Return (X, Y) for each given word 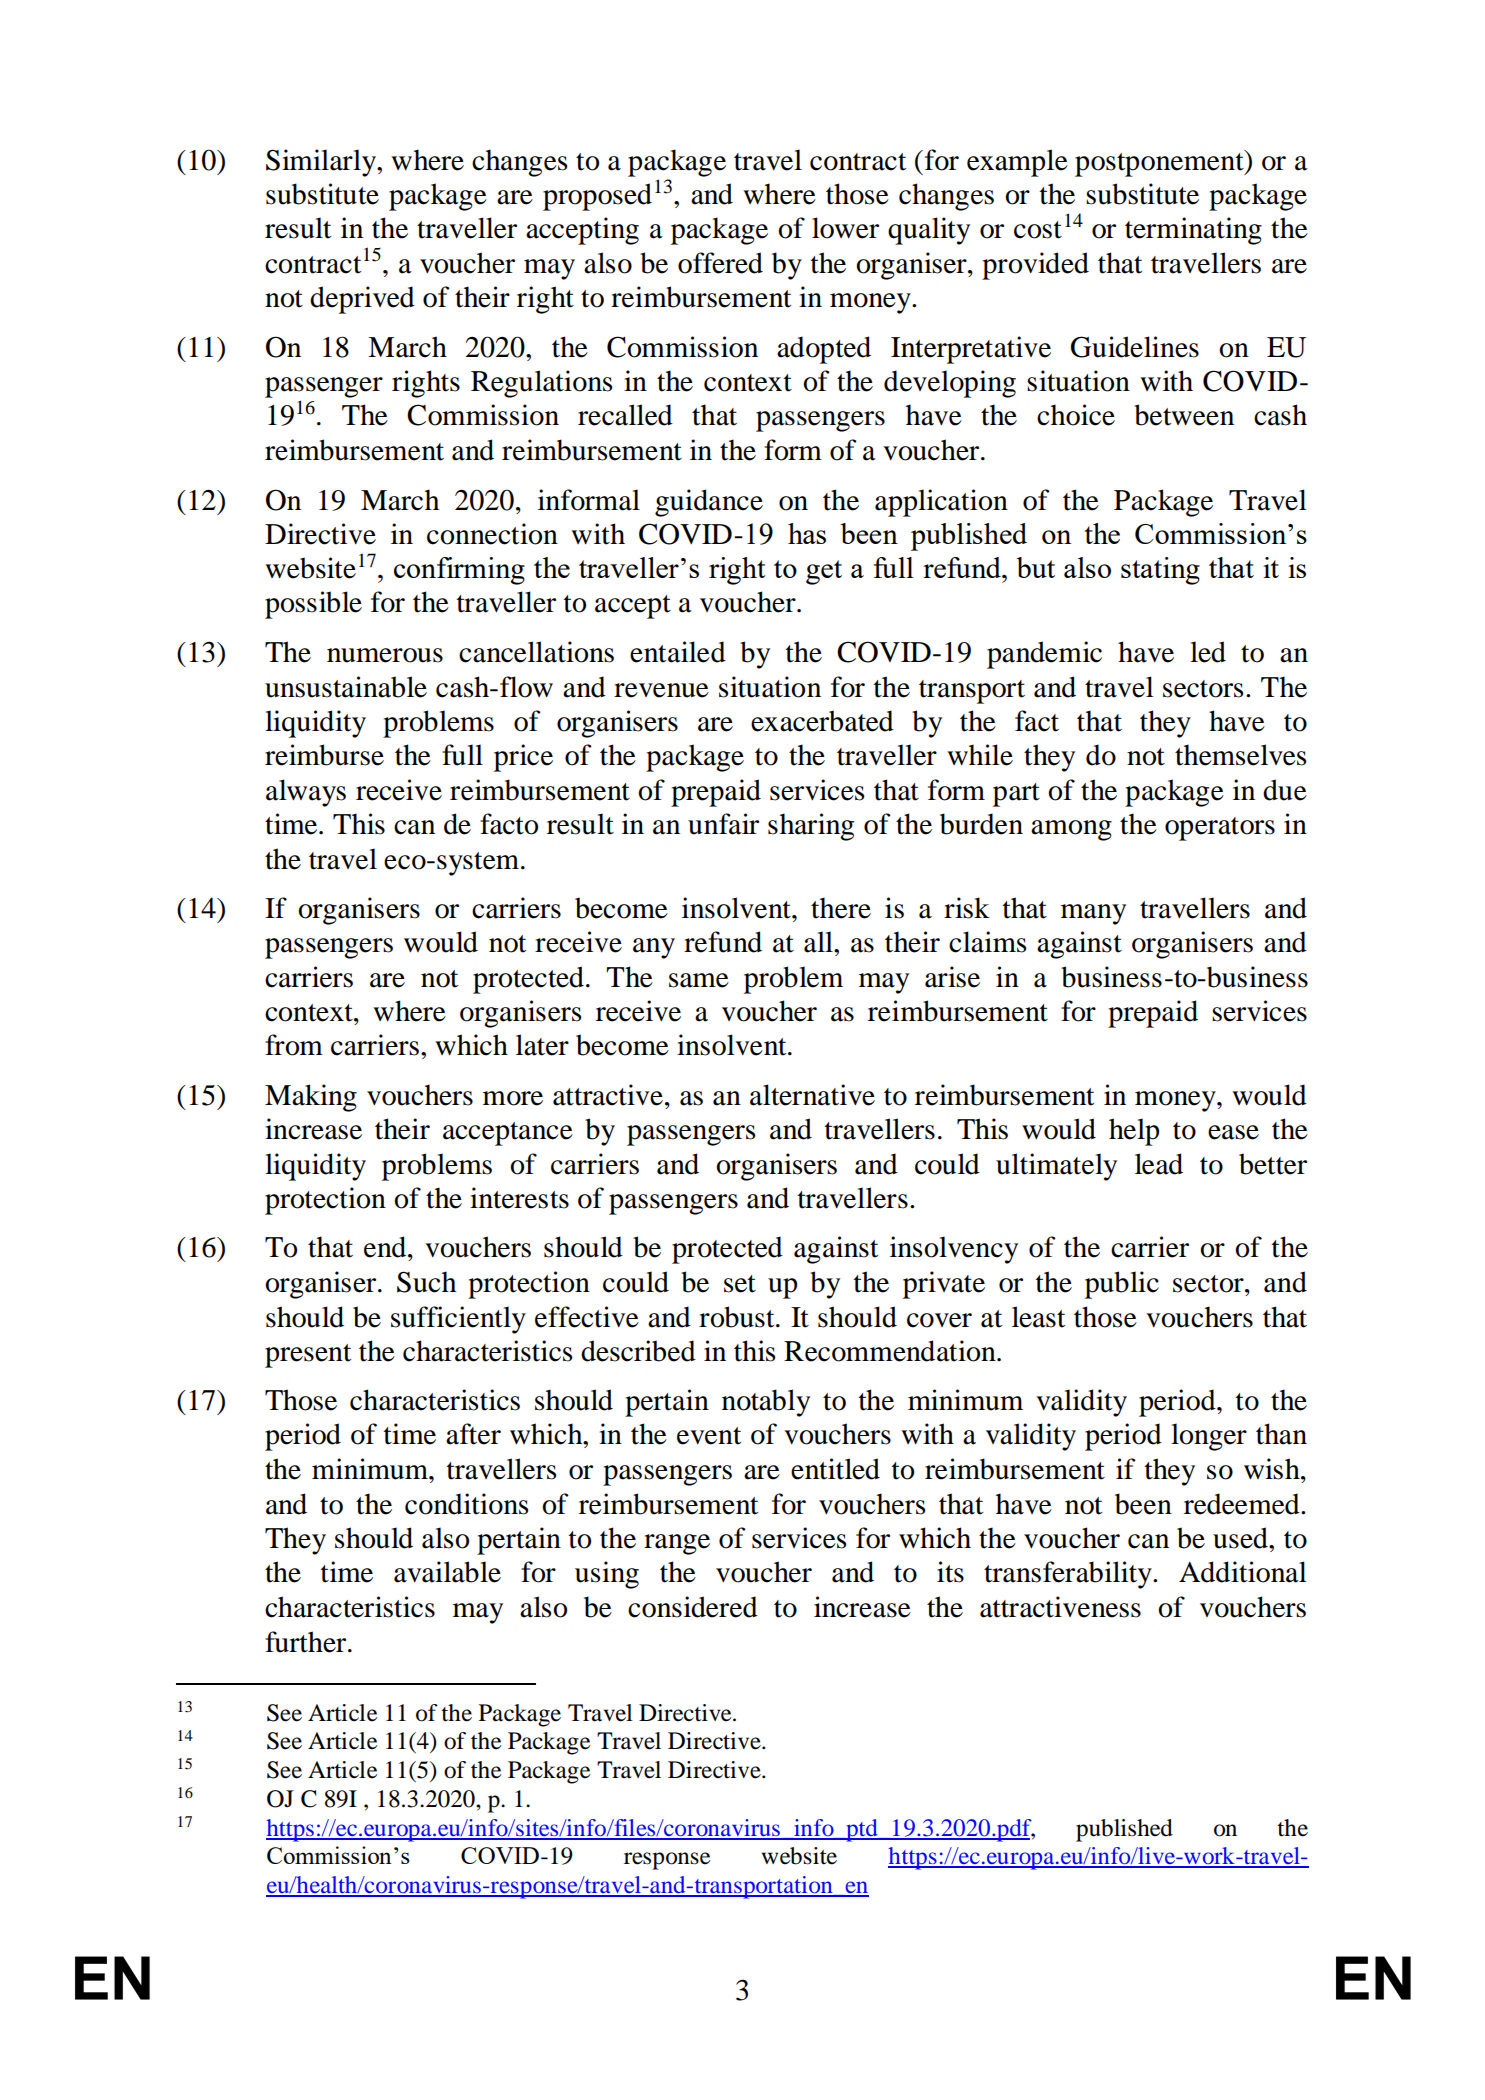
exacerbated (822, 721)
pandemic (1044, 655)
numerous (385, 655)
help (1134, 1132)
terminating (1193, 231)
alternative (812, 1095)
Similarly (322, 163)
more (513, 1098)
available (447, 1572)
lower (845, 228)
